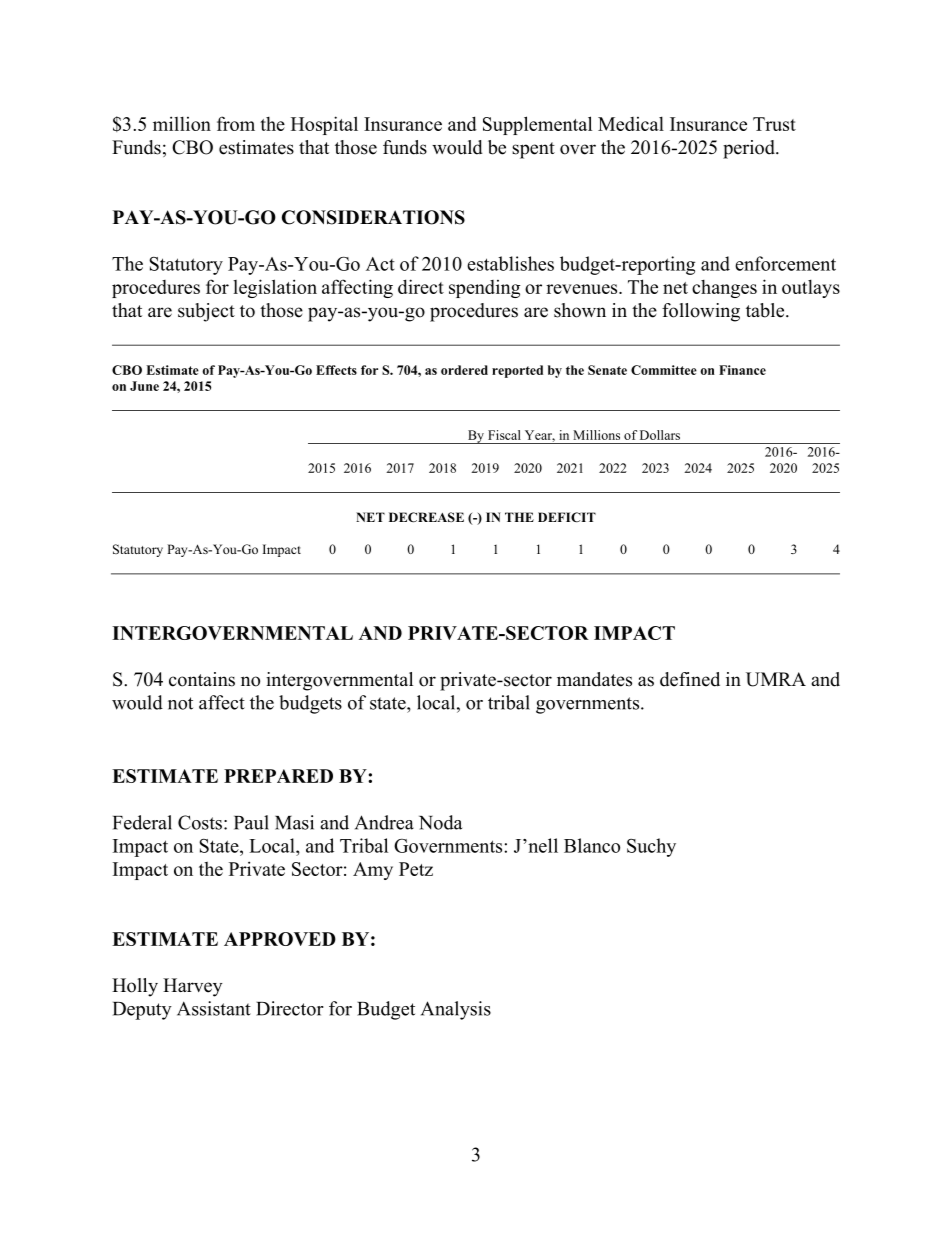 The image size is (952, 1233). Describe the element at coordinates (236, 123) in the image. I see `from` at that location.
